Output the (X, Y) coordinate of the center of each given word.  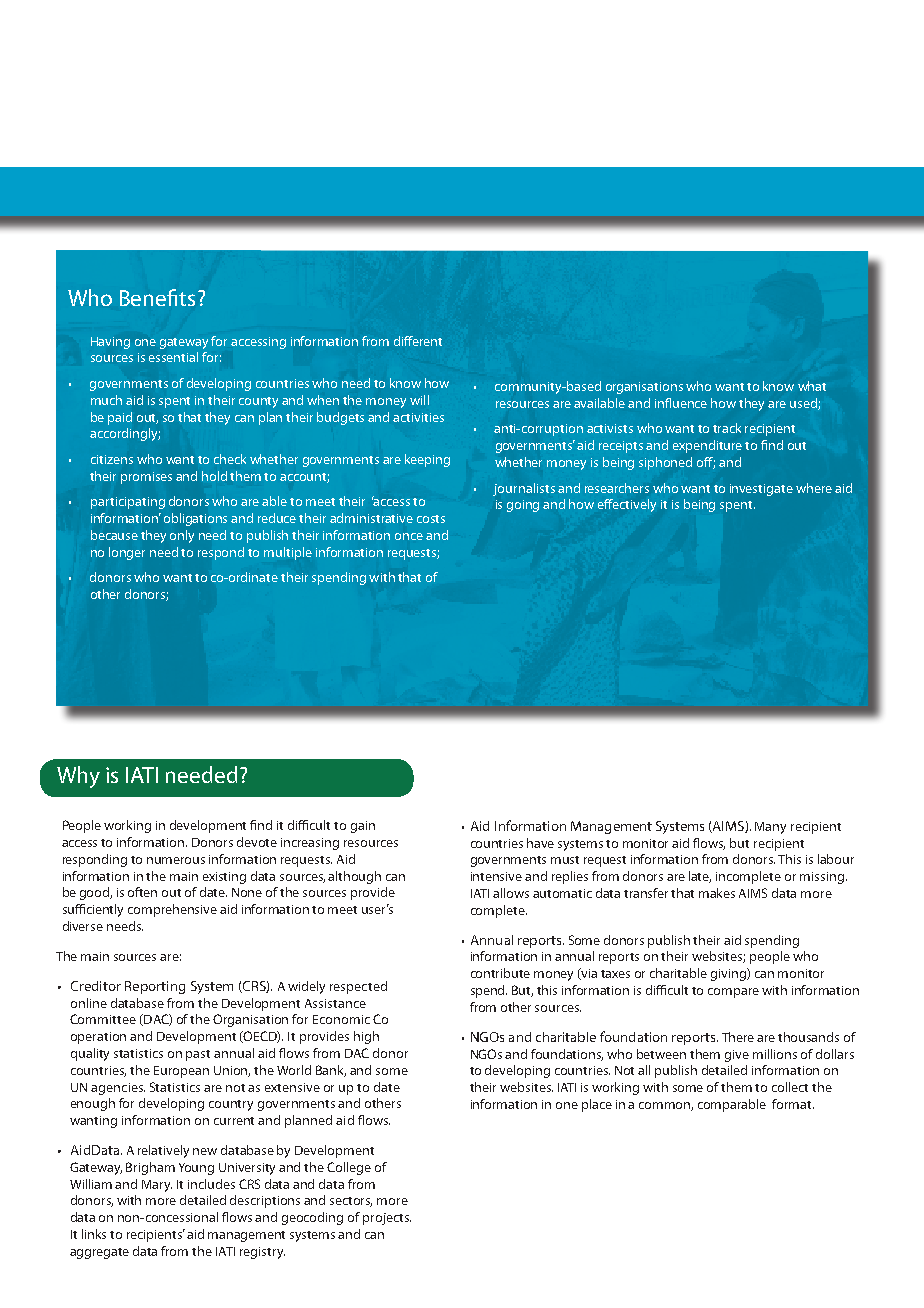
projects (387, 1219)
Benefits (157, 297)
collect (790, 1087)
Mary (157, 1186)
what (812, 386)
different (418, 341)
